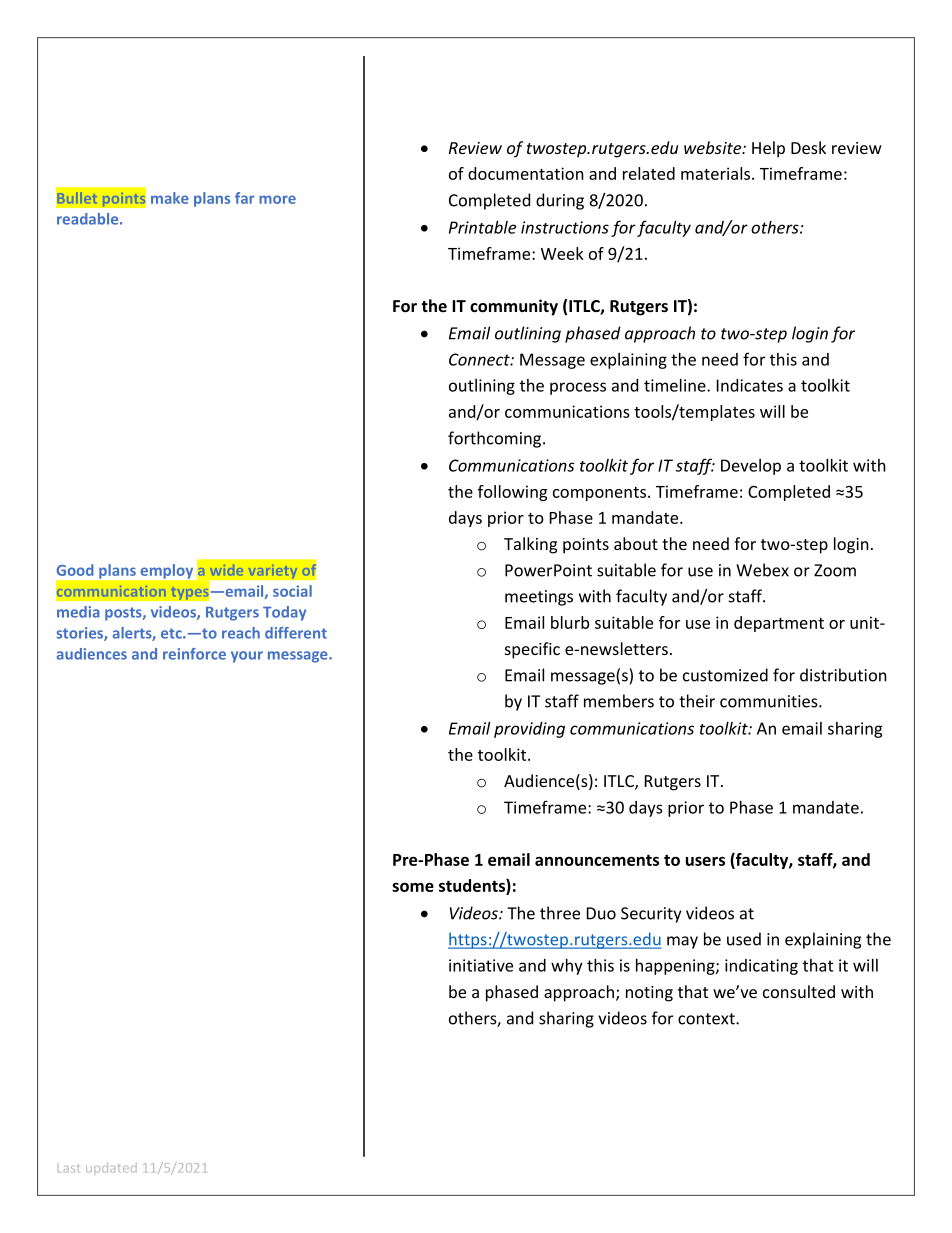  Describe the element at coordinates (725, 675) in the image. I see `customized` at that location.
